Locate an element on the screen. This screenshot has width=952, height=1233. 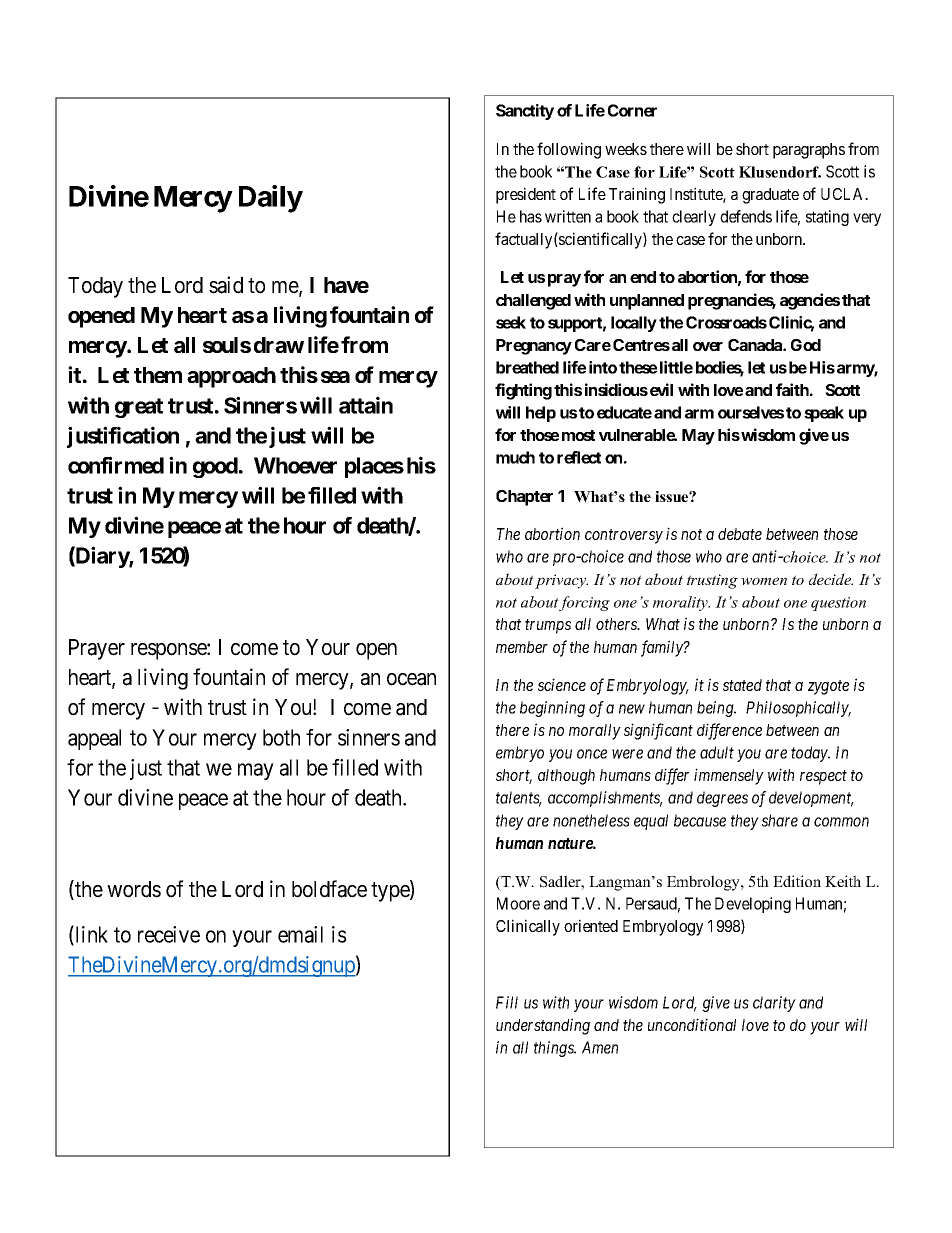
appeal is located at coordinates (94, 739).
